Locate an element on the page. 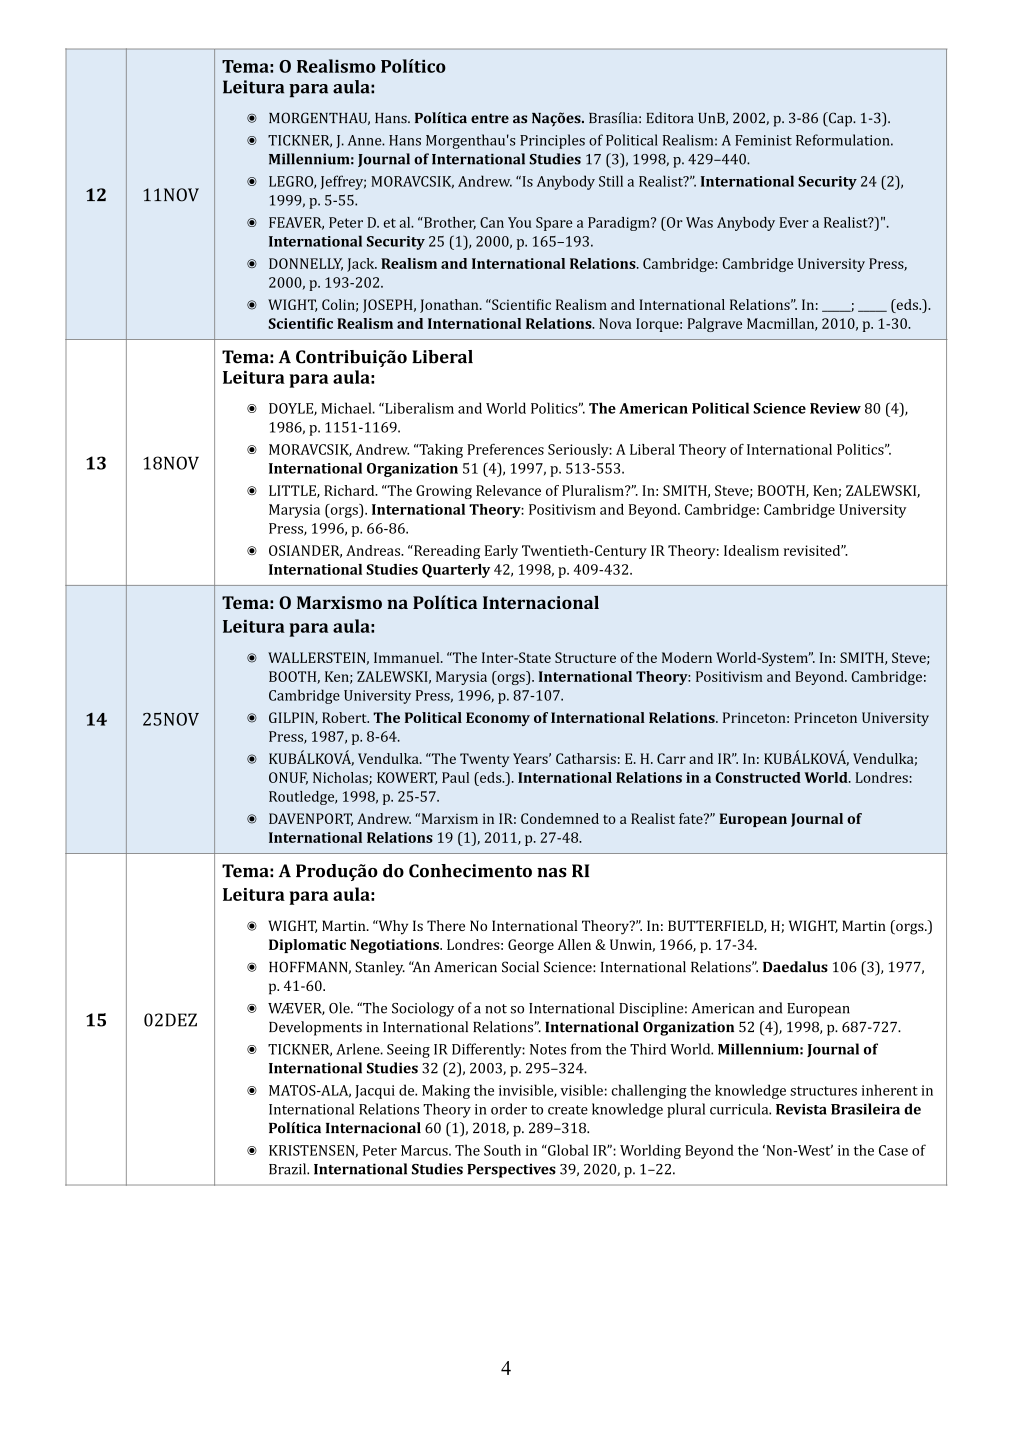  Still is located at coordinates (611, 181).
